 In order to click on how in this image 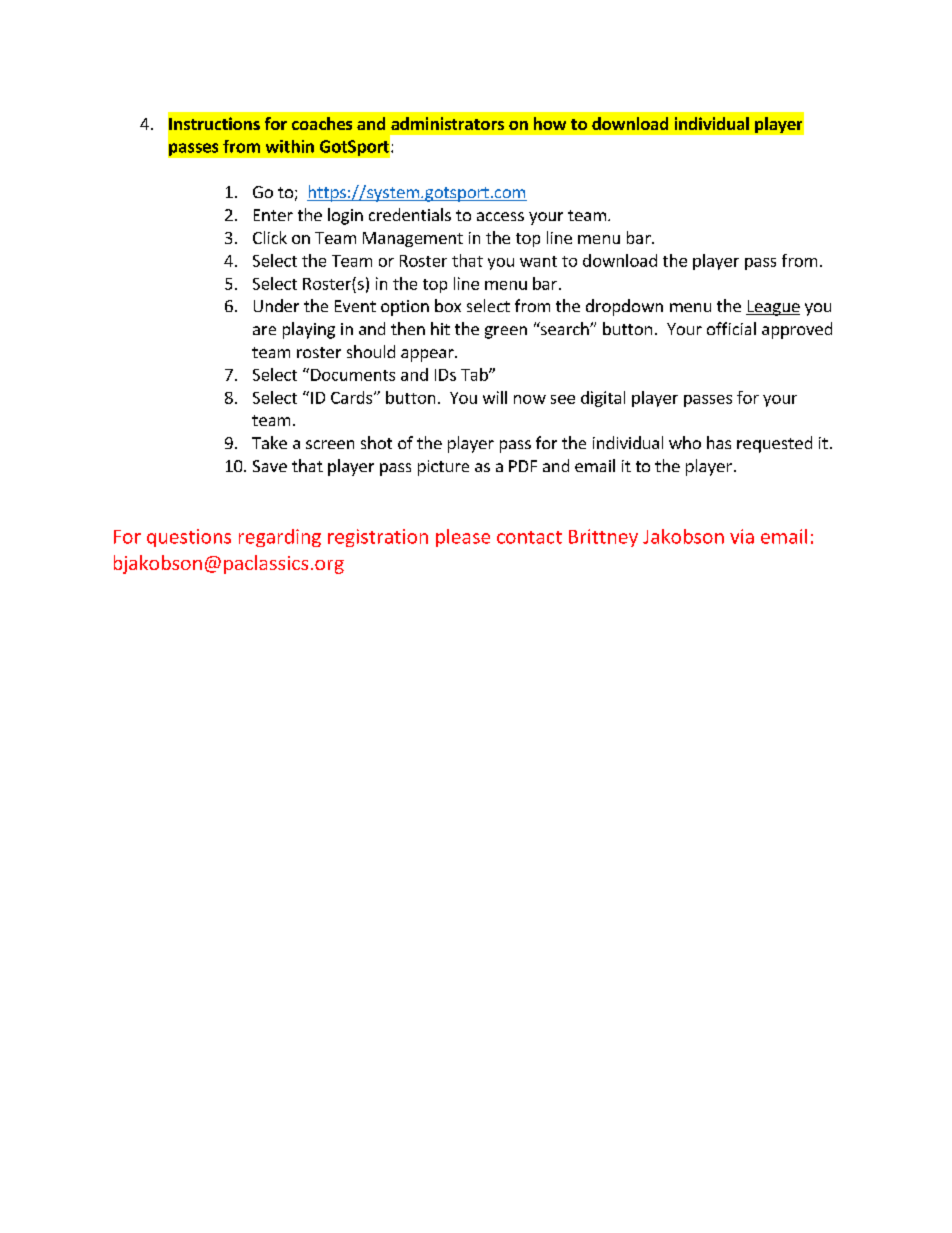, I will do `click(550, 123)`.
